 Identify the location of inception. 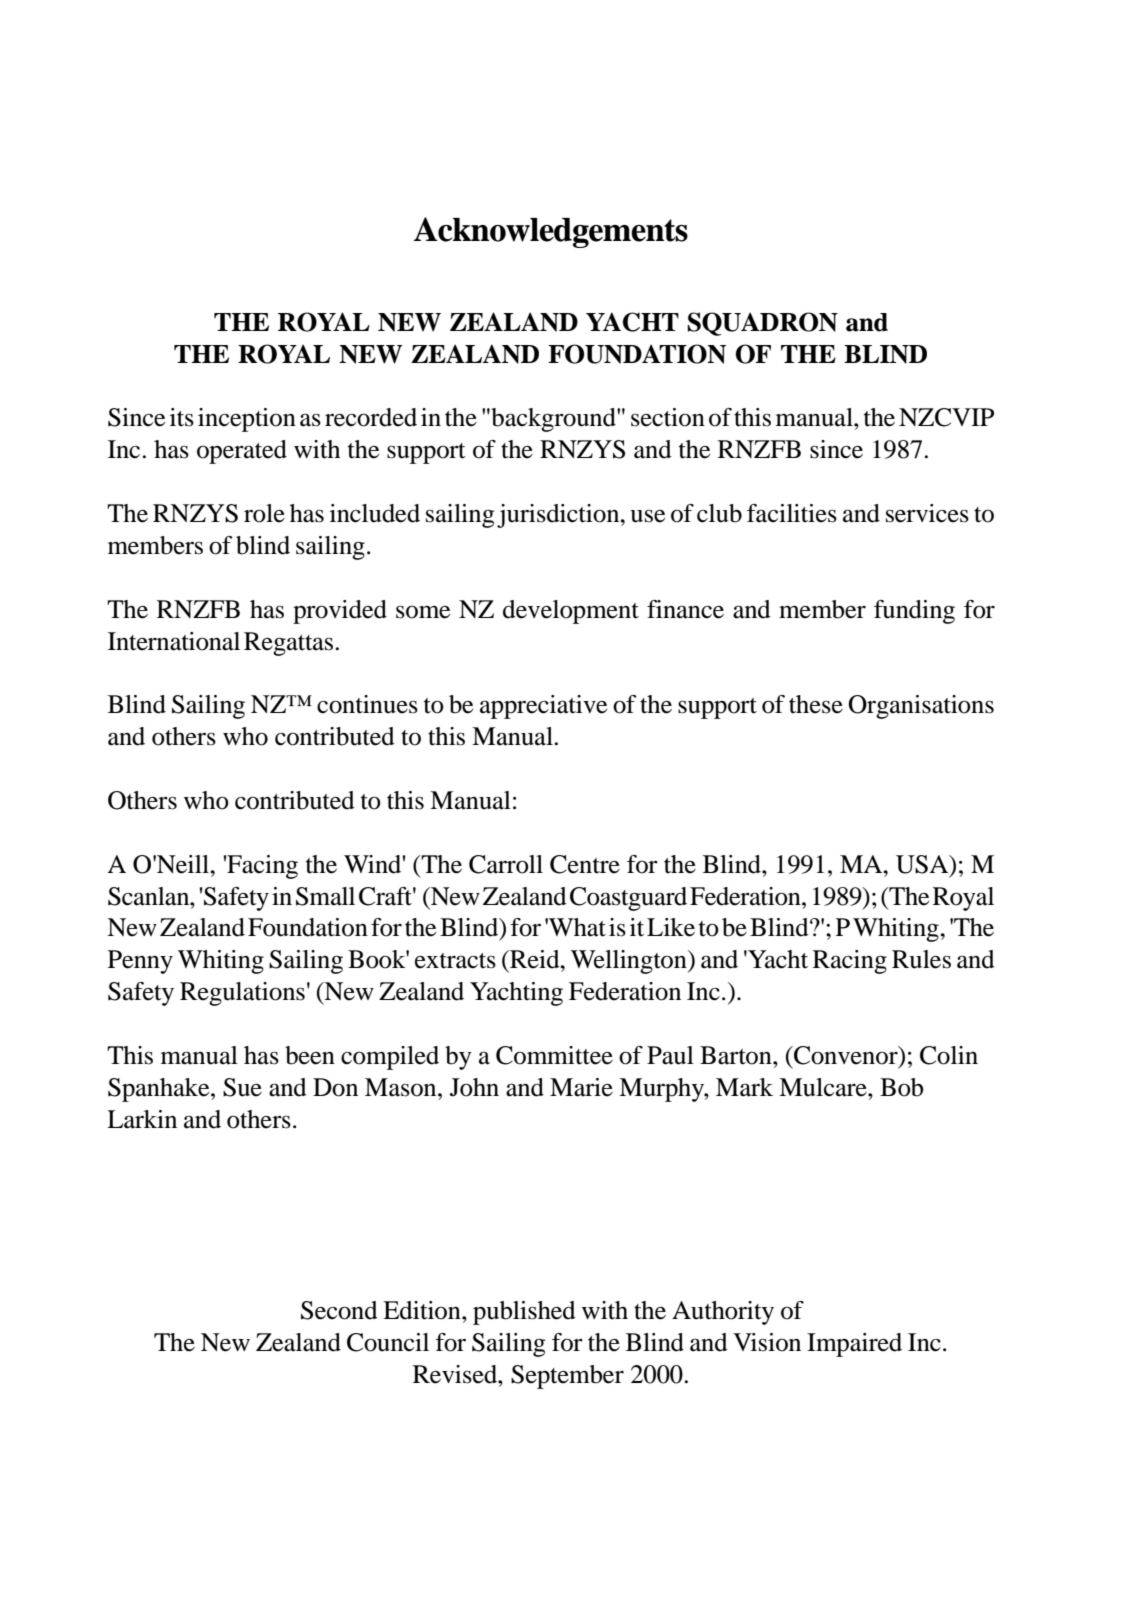
(247, 420).
